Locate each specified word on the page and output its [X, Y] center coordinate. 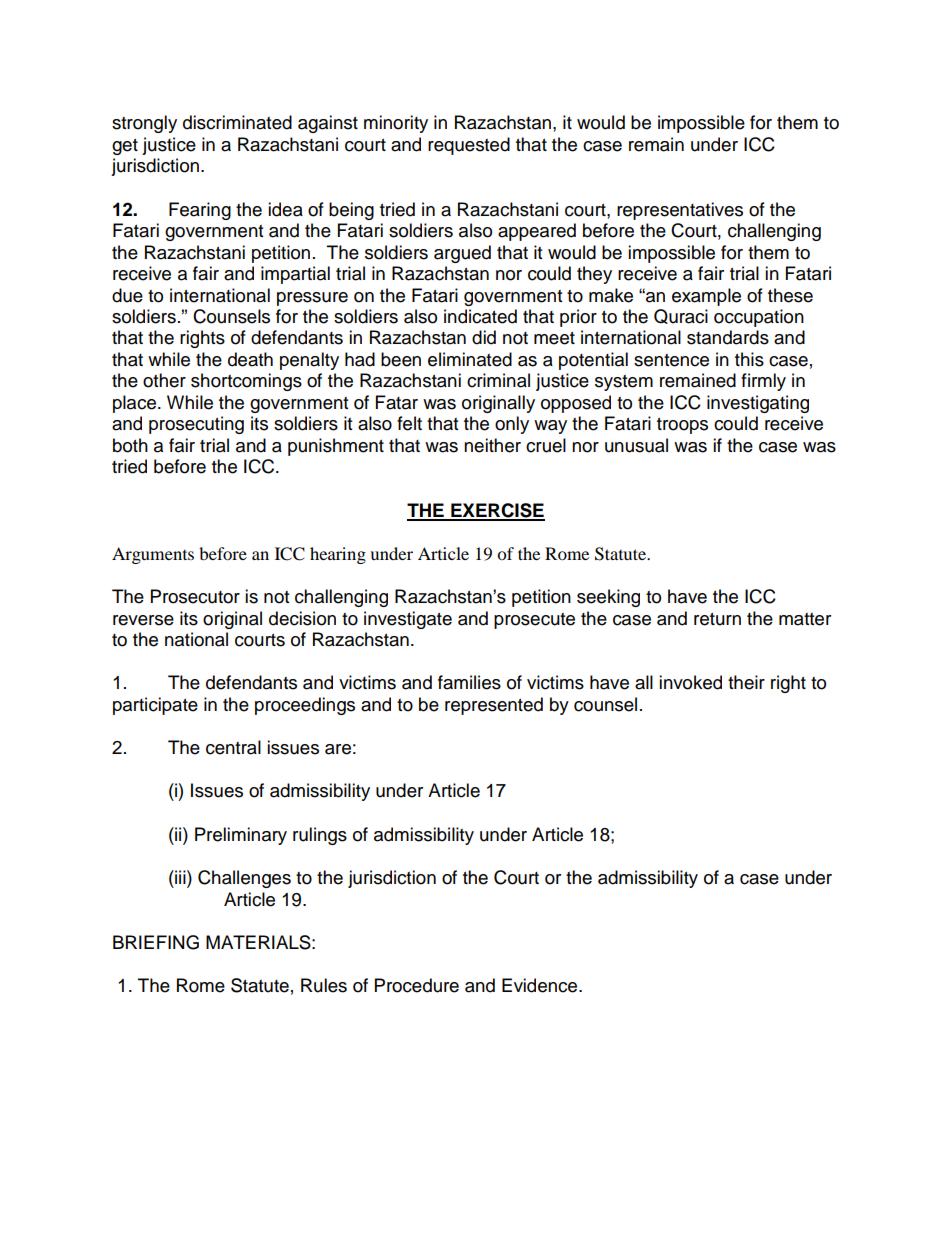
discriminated [237, 122]
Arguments [153, 555]
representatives [680, 211]
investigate [408, 620]
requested [469, 146]
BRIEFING [156, 942]
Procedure [417, 985]
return [717, 619]
